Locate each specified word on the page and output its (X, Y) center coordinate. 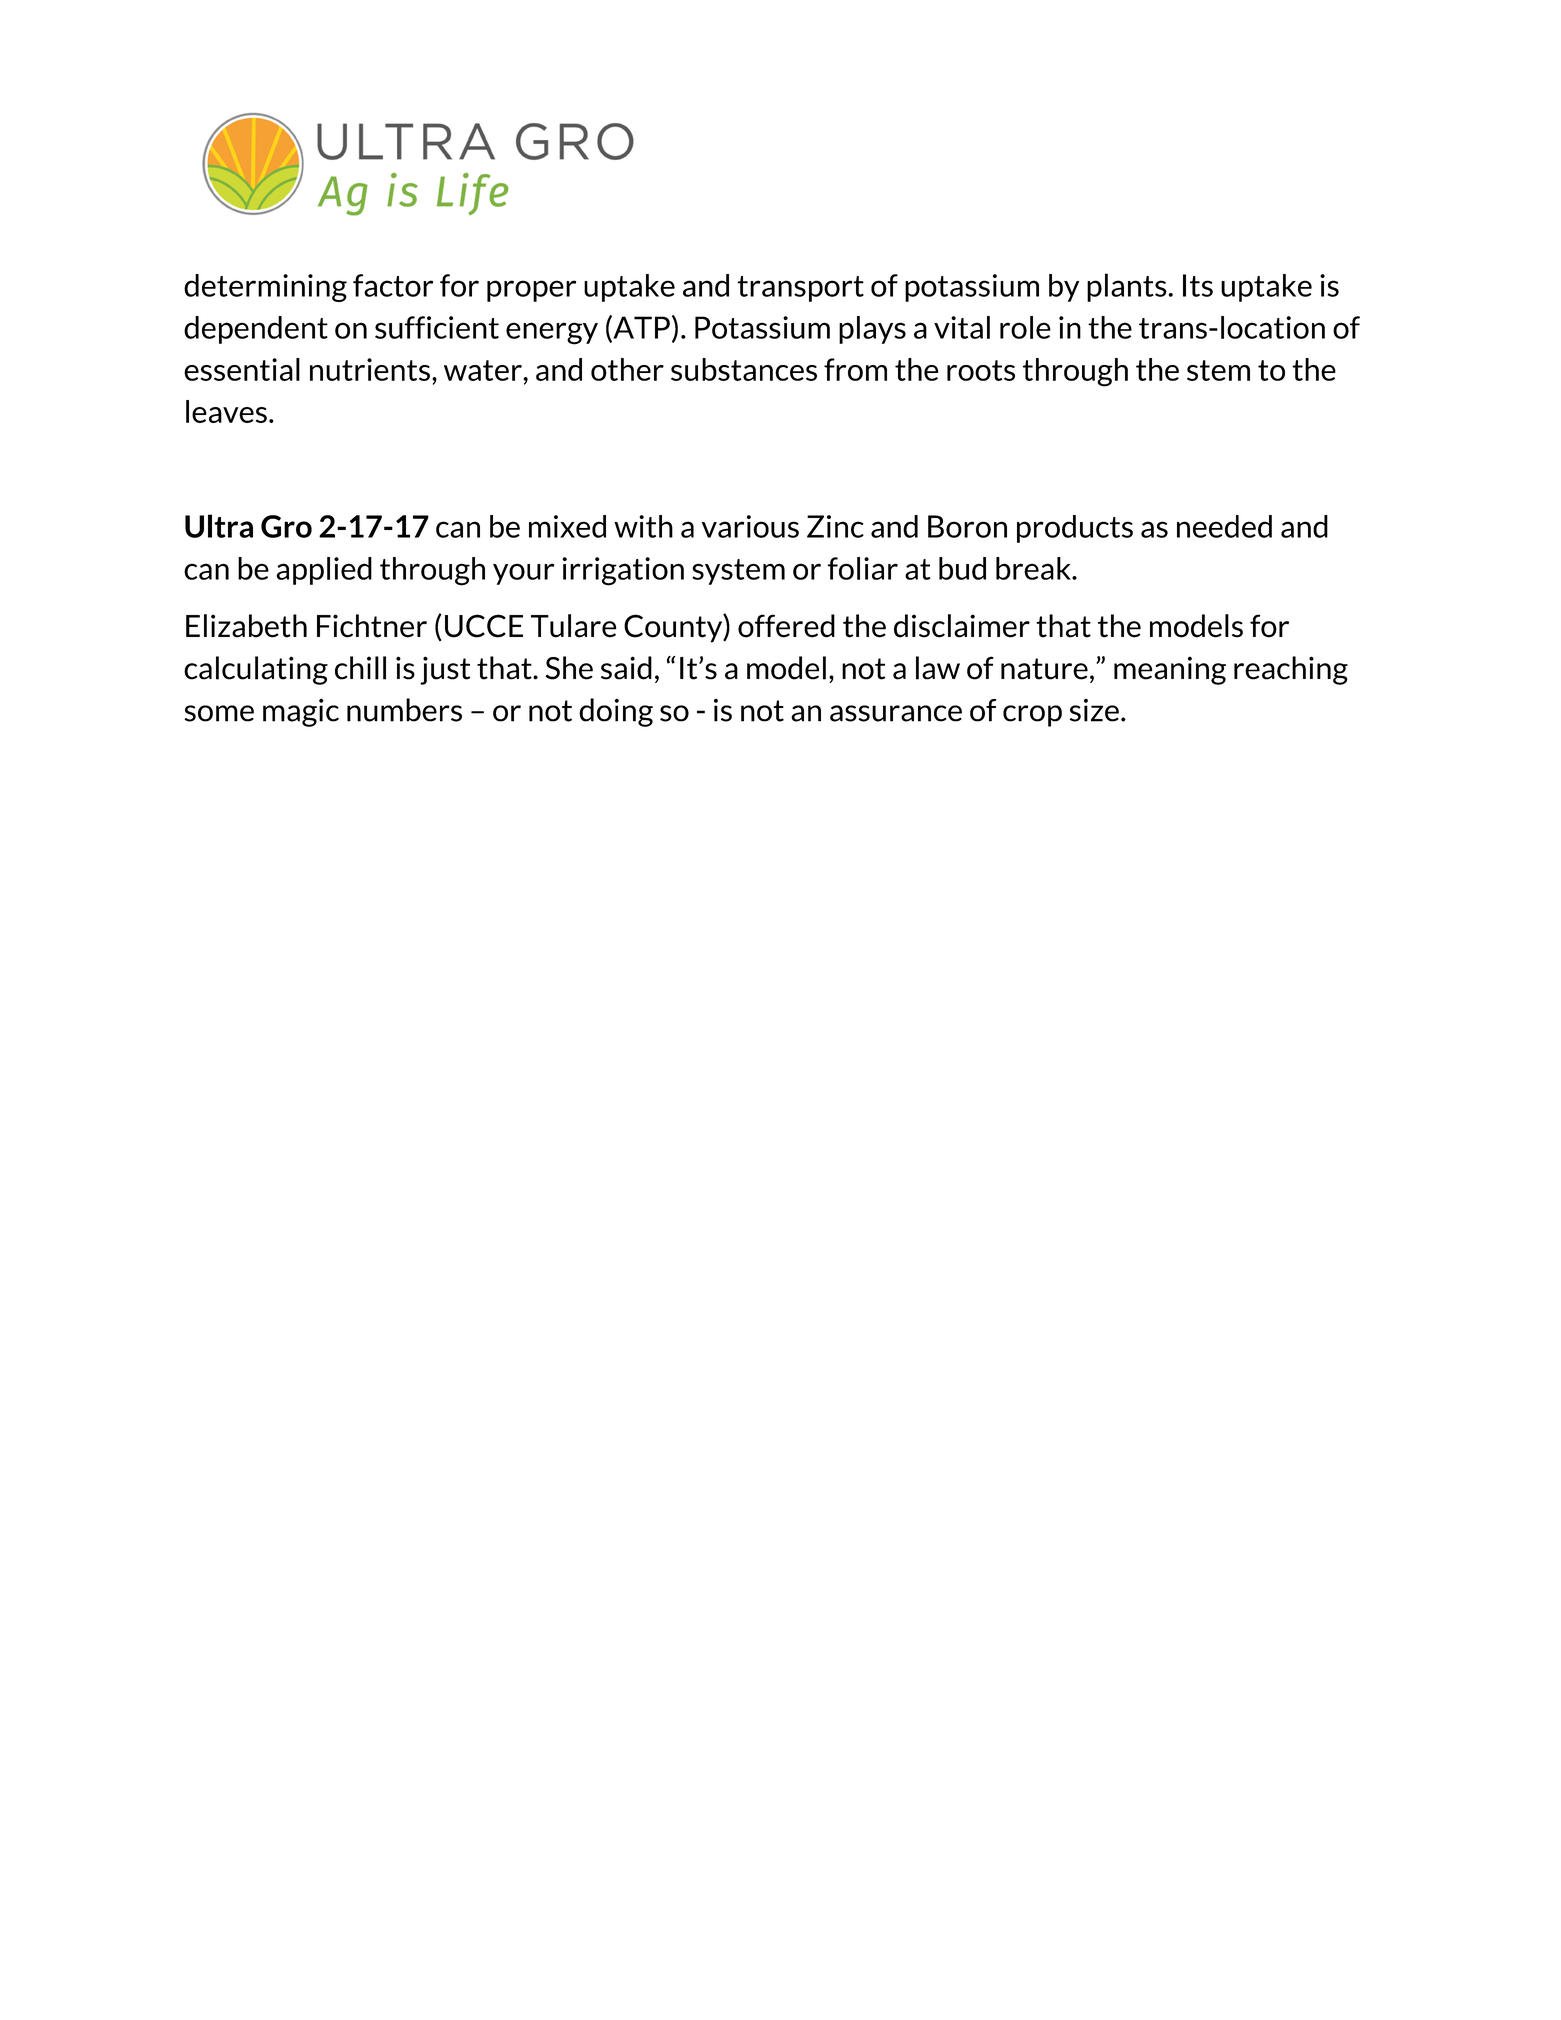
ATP (640, 328)
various (750, 526)
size (1094, 710)
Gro (286, 526)
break (1034, 568)
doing (616, 712)
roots (981, 370)
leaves (226, 411)
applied (324, 571)
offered (786, 626)
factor (393, 285)
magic (301, 712)
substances (744, 369)
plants (1127, 287)
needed (1224, 526)
